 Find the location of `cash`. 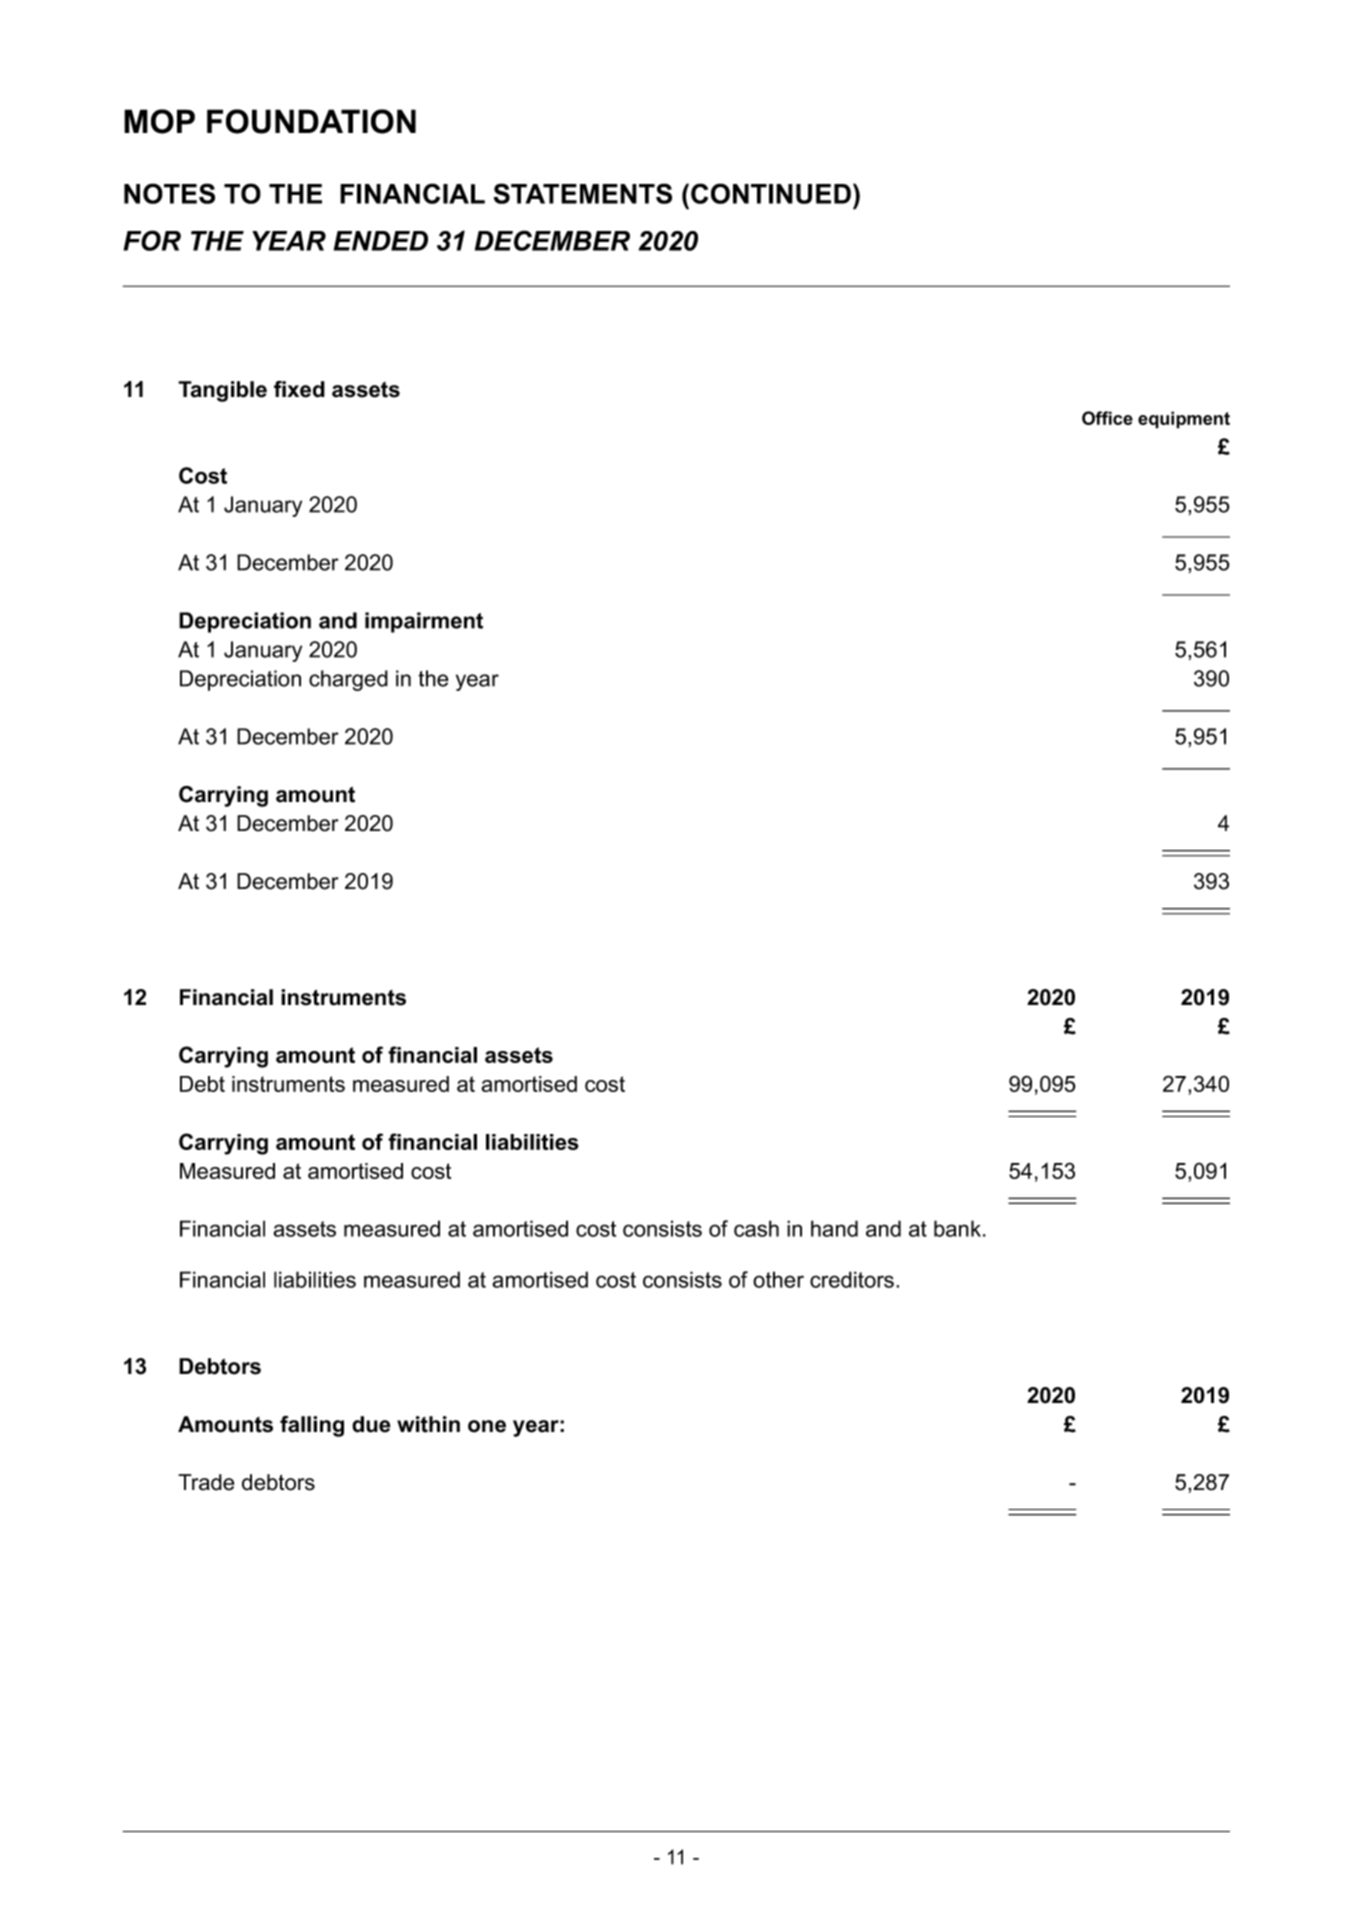

cash is located at coordinates (756, 1228).
